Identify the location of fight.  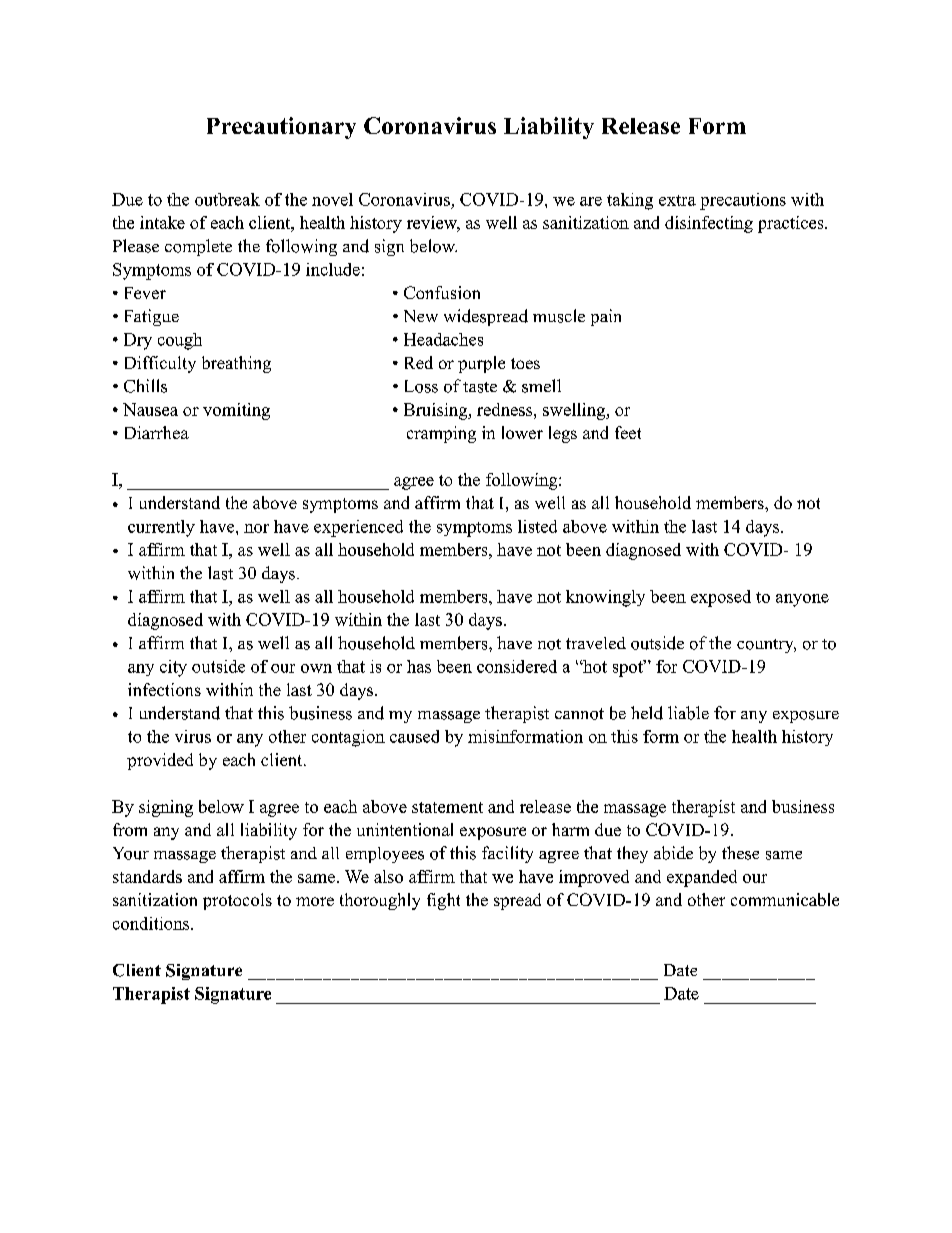
(443, 901).
